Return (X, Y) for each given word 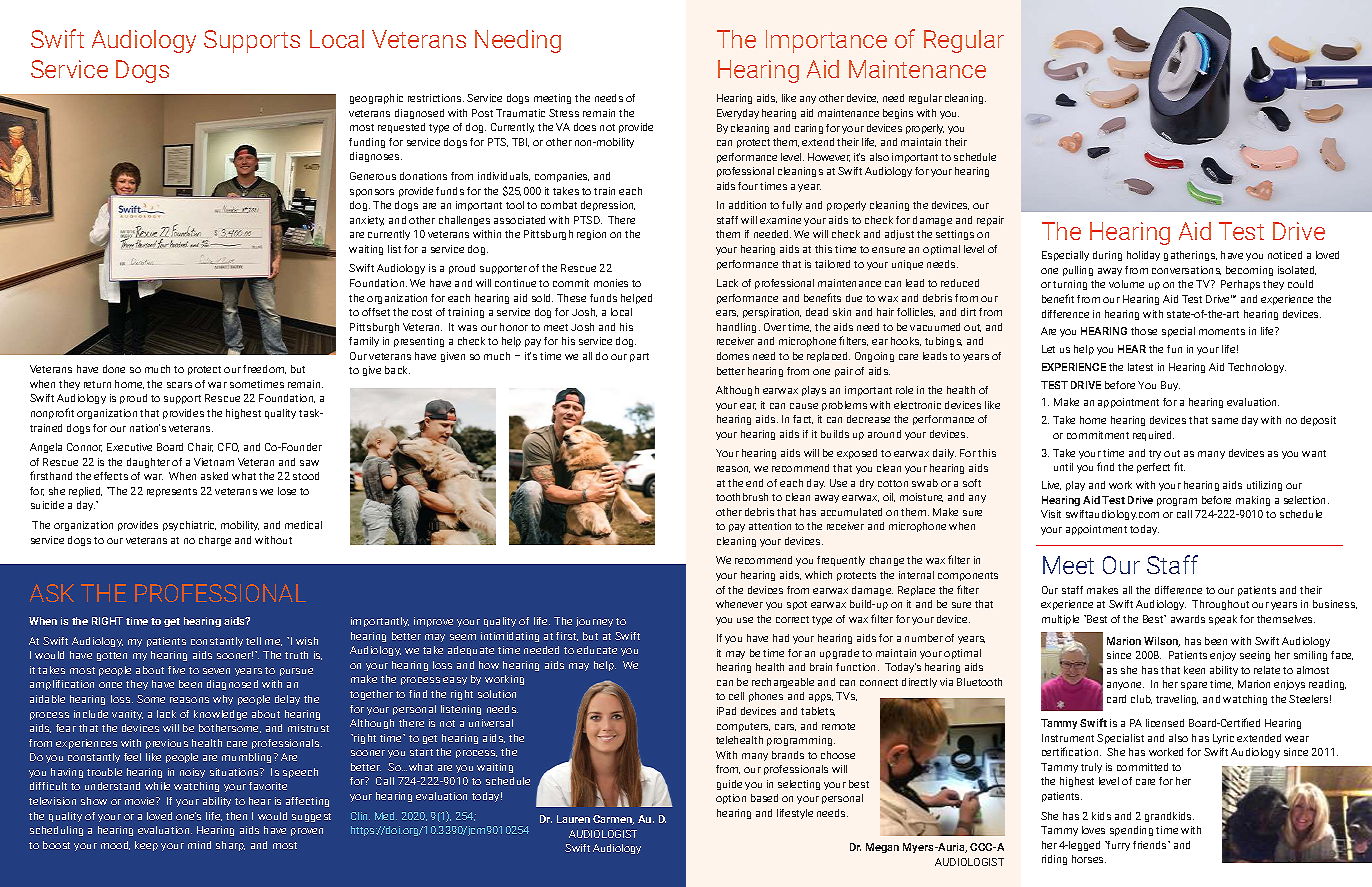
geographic (376, 99)
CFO (228, 447)
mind (199, 845)
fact (803, 419)
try (1155, 454)
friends (1151, 845)
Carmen (613, 820)
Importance (826, 41)
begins (898, 114)
